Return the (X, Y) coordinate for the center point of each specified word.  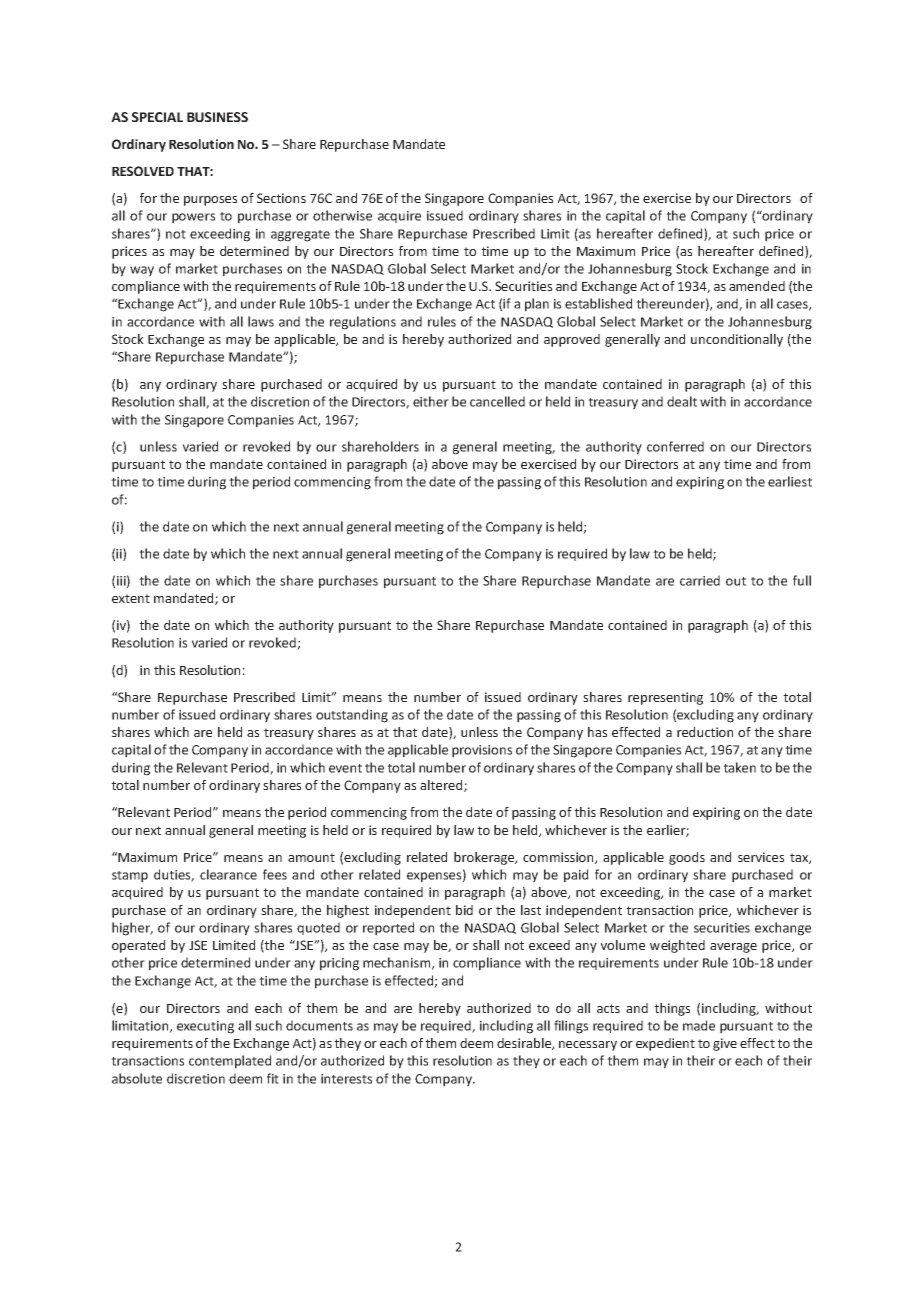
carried (700, 580)
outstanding (352, 716)
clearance (228, 874)
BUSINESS (217, 117)
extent (131, 598)
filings (571, 1027)
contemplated (230, 1062)
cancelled (497, 401)
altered (442, 786)
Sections (281, 198)
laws (261, 321)
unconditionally (737, 340)
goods (687, 858)
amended (757, 286)
